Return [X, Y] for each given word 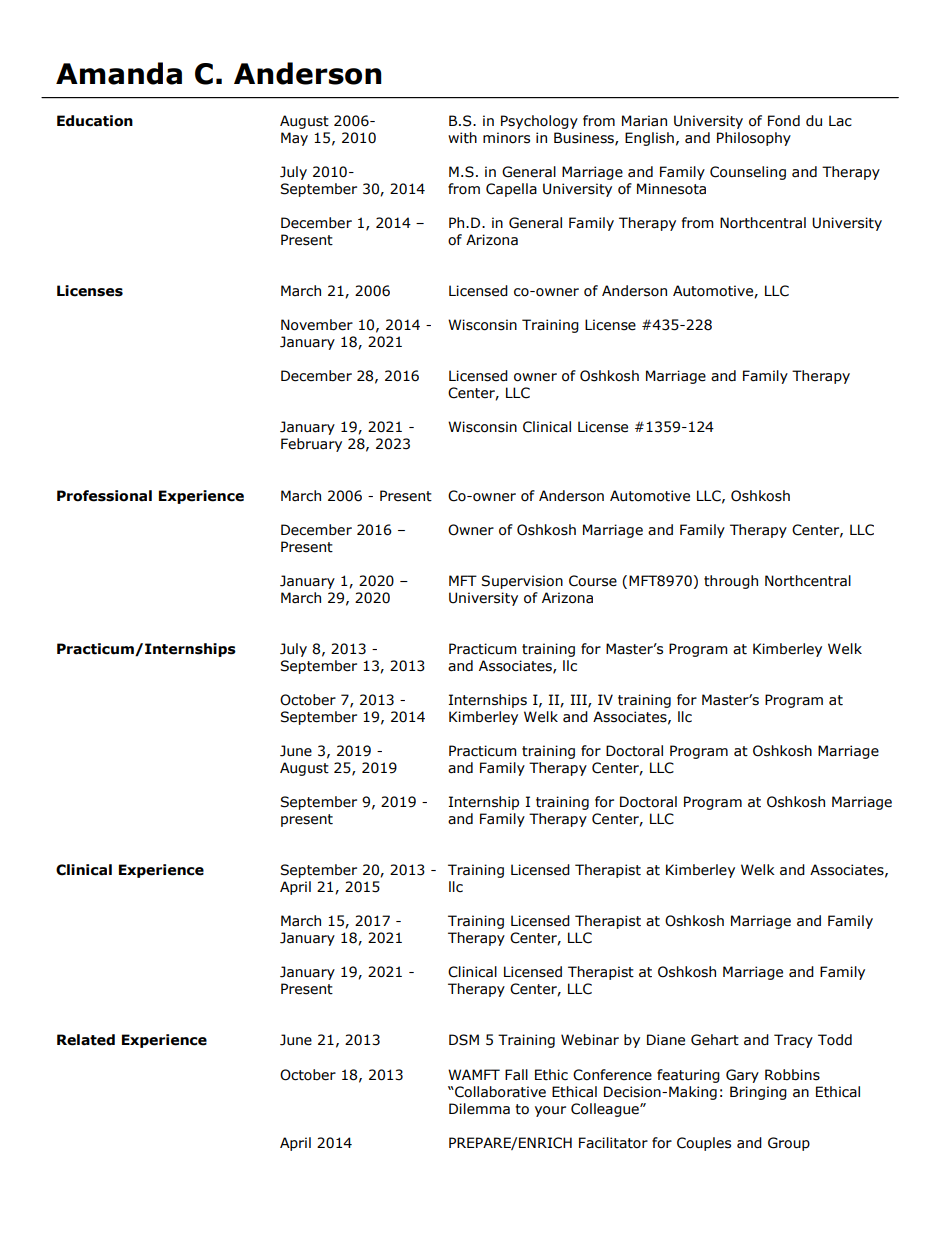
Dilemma [479, 1109]
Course [593, 581]
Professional [104, 496]
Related [86, 1040]
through [731, 582]
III [580, 700]
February [311, 445]
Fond [784, 121]
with [462, 138]
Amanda [119, 73]
